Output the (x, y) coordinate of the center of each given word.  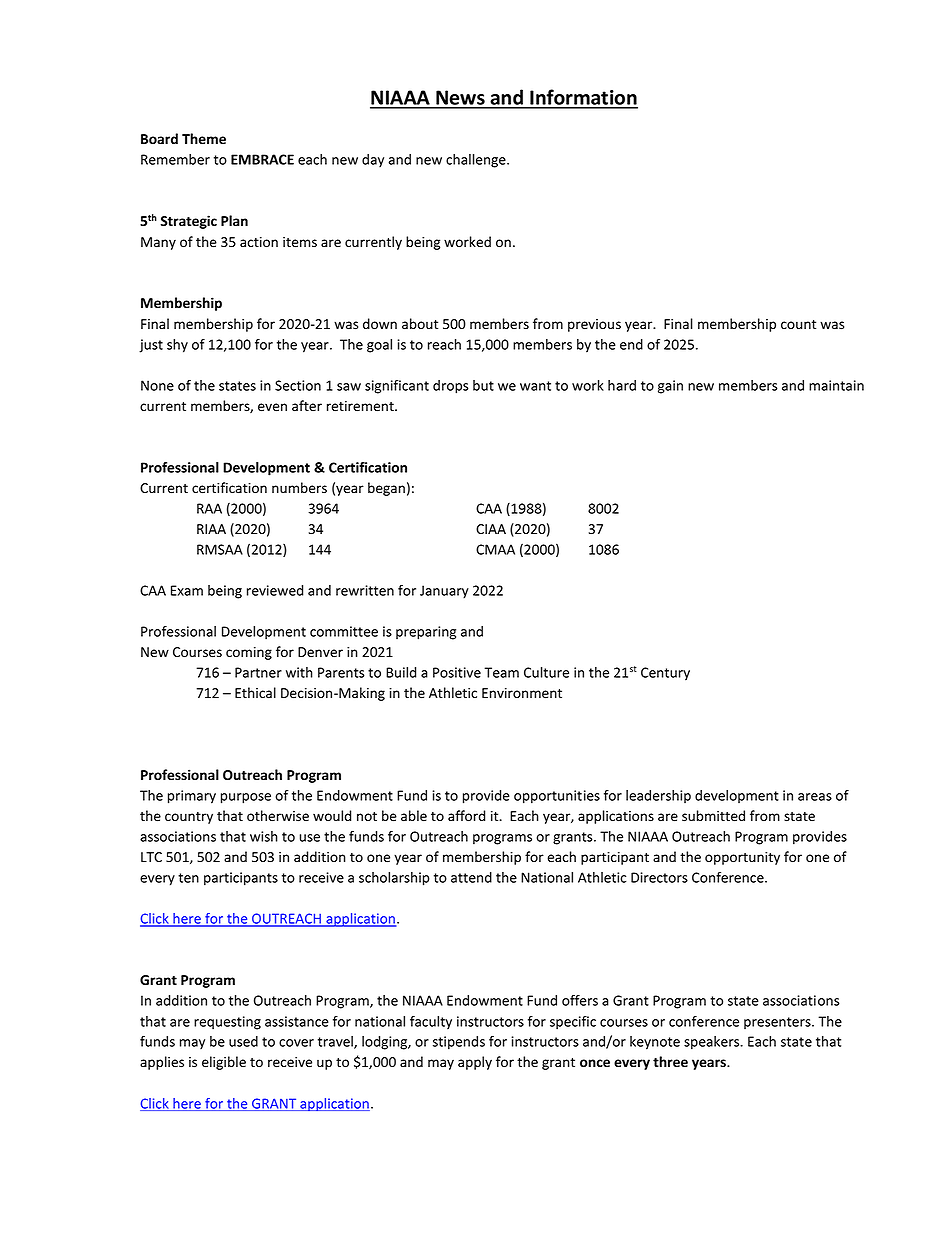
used (243, 1041)
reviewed (275, 590)
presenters (778, 1023)
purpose (246, 798)
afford (466, 816)
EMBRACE (262, 159)
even (272, 407)
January (444, 592)
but (483, 385)
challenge (477, 161)
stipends (459, 1043)
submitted (713, 816)
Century (665, 674)
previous (594, 325)
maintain (836, 385)
